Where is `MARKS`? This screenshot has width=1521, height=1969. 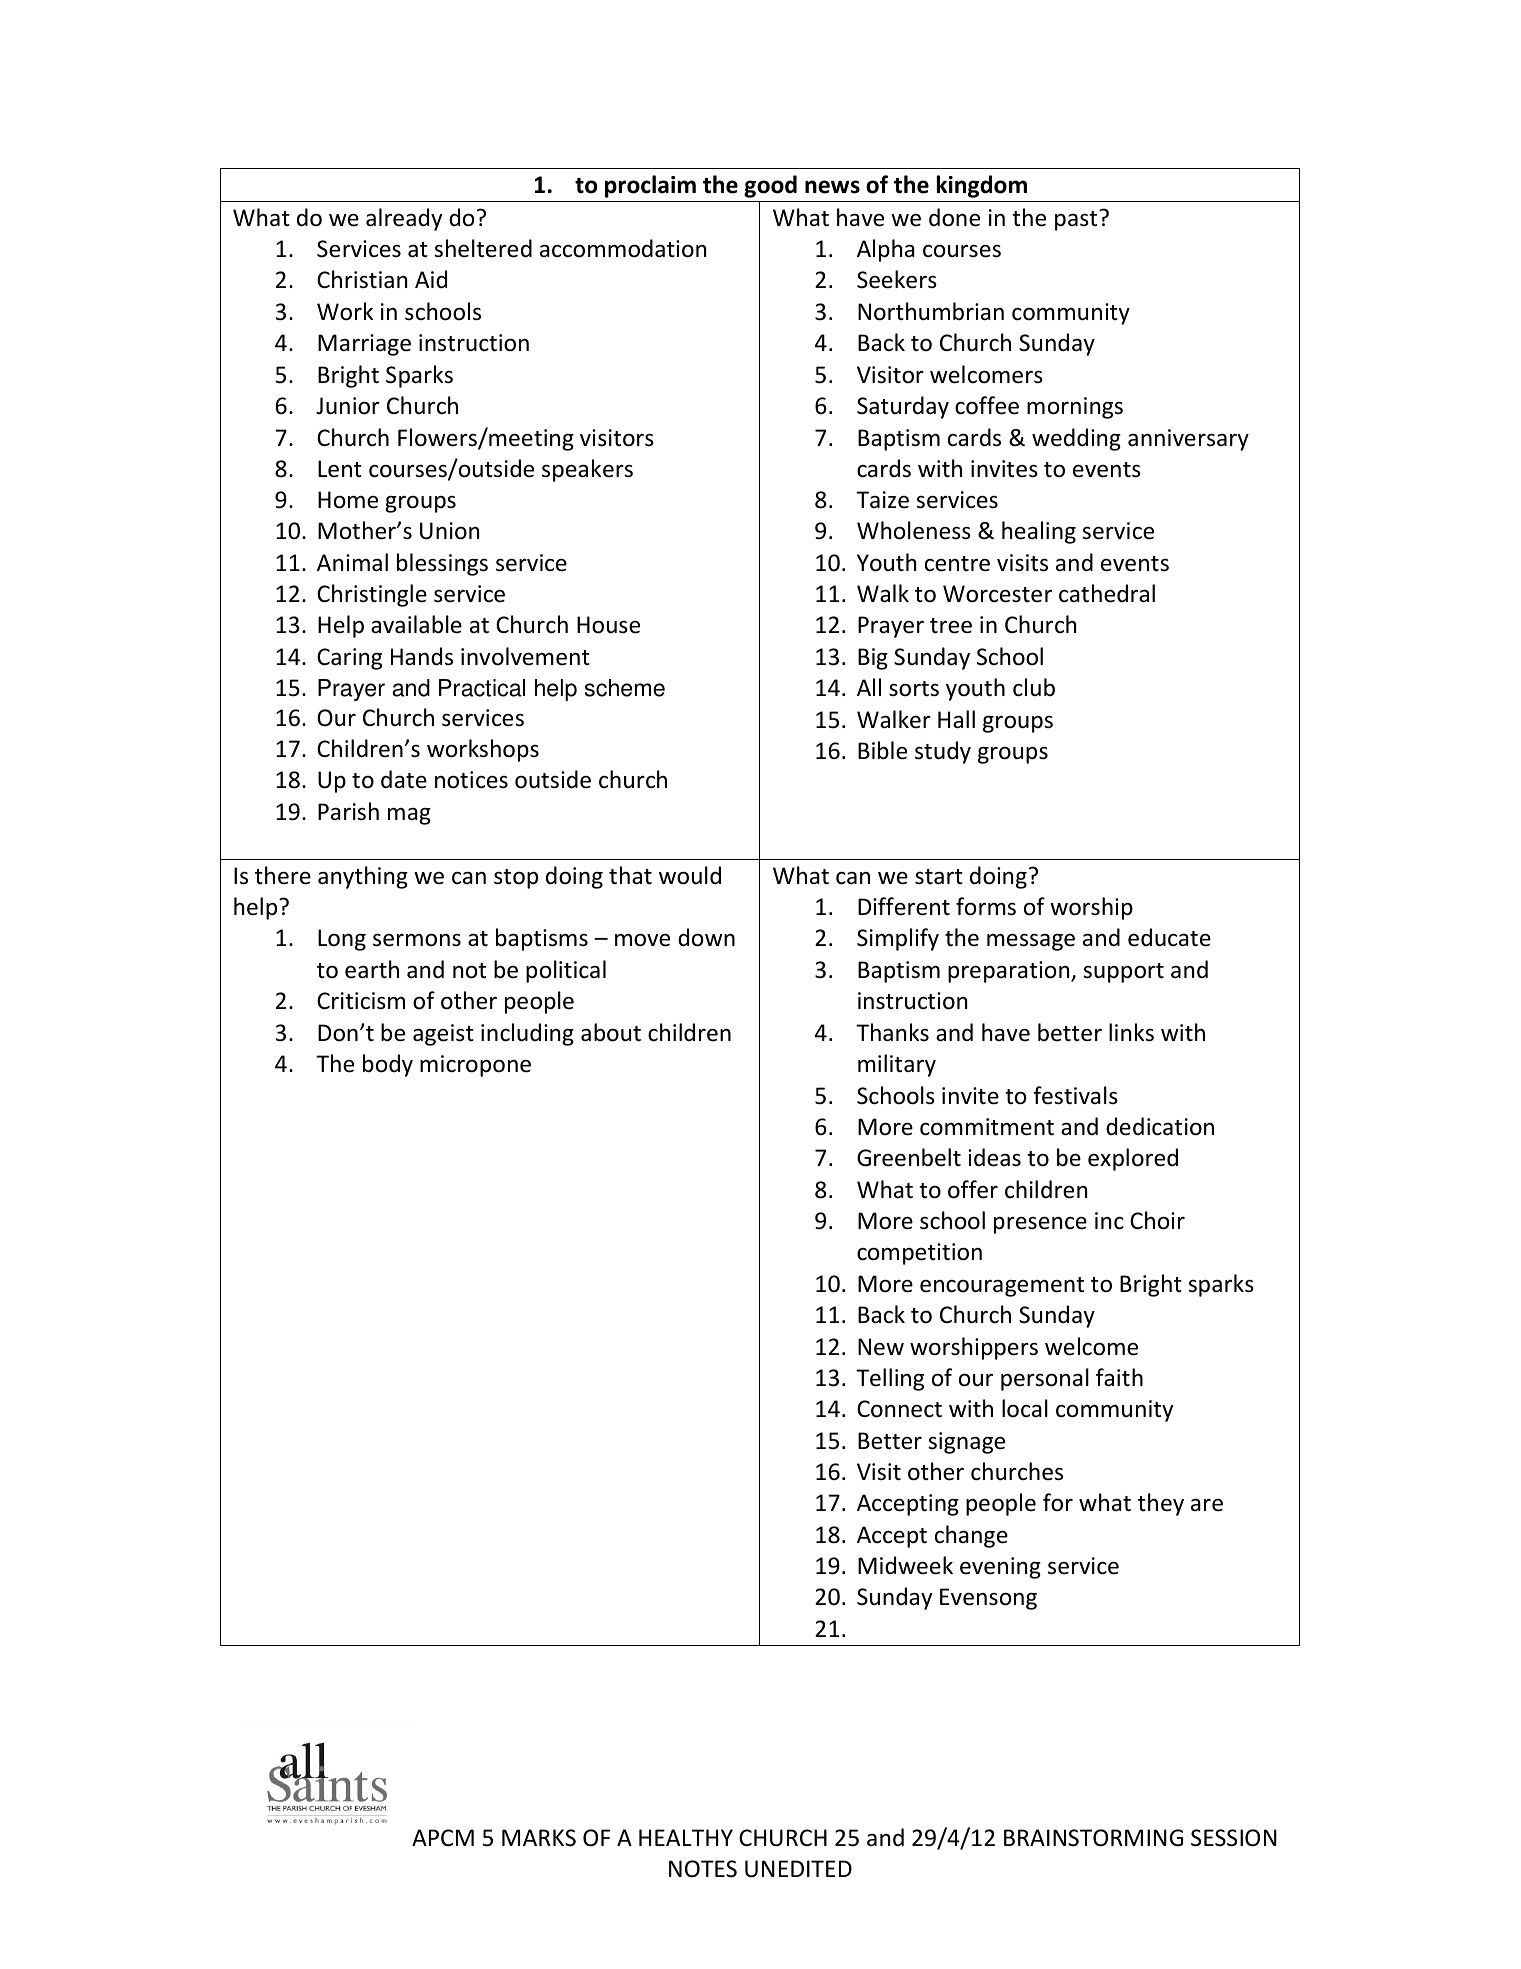
MARKS is located at coordinates (539, 1838).
